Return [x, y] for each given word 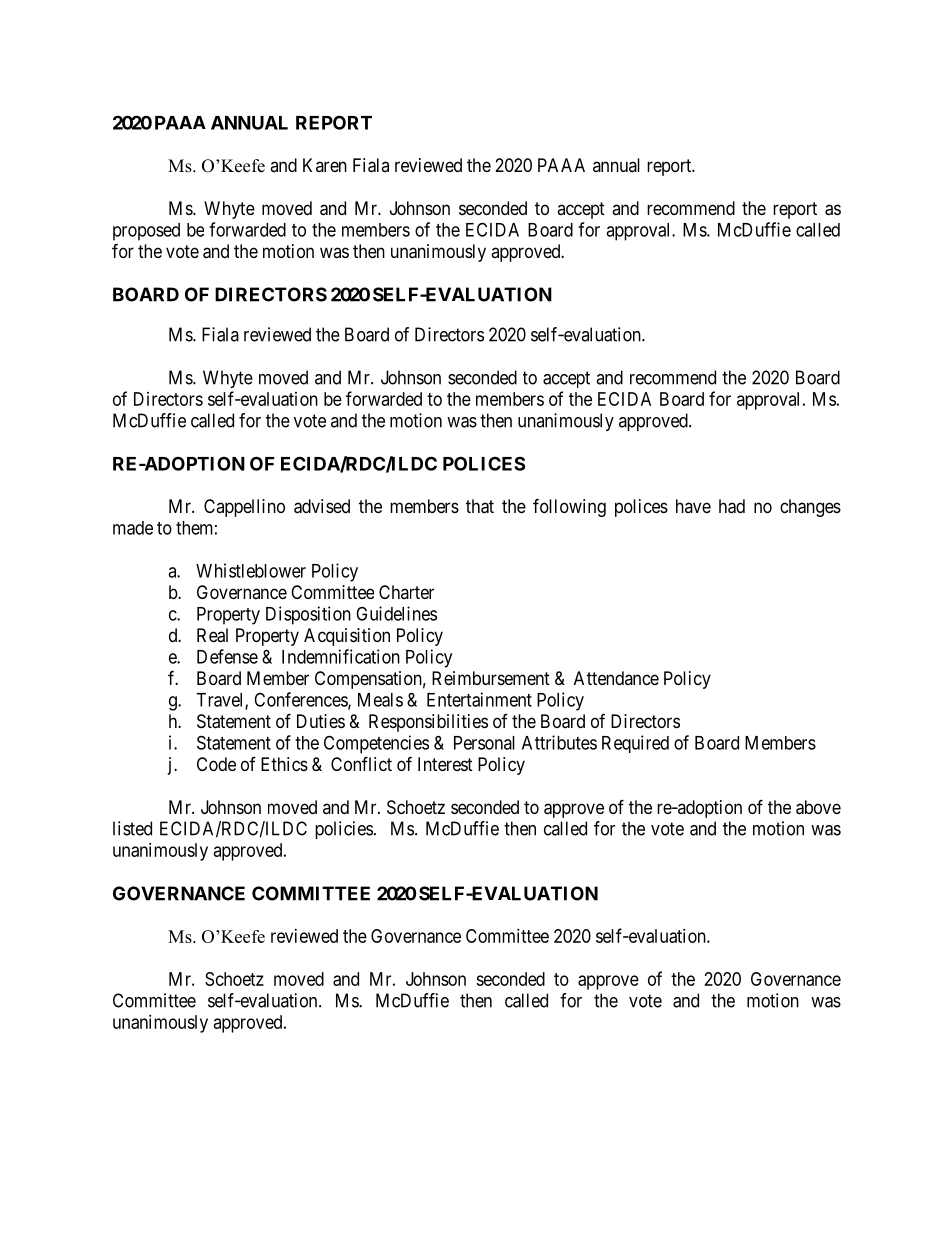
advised [322, 506]
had [732, 506]
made [133, 528]
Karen [325, 165]
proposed [146, 232]
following [569, 507]
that [480, 506]
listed [132, 828]
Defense [227, 656]
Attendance [616, 678]
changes [810, 508]
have [693, 506]
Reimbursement [491, 678]
